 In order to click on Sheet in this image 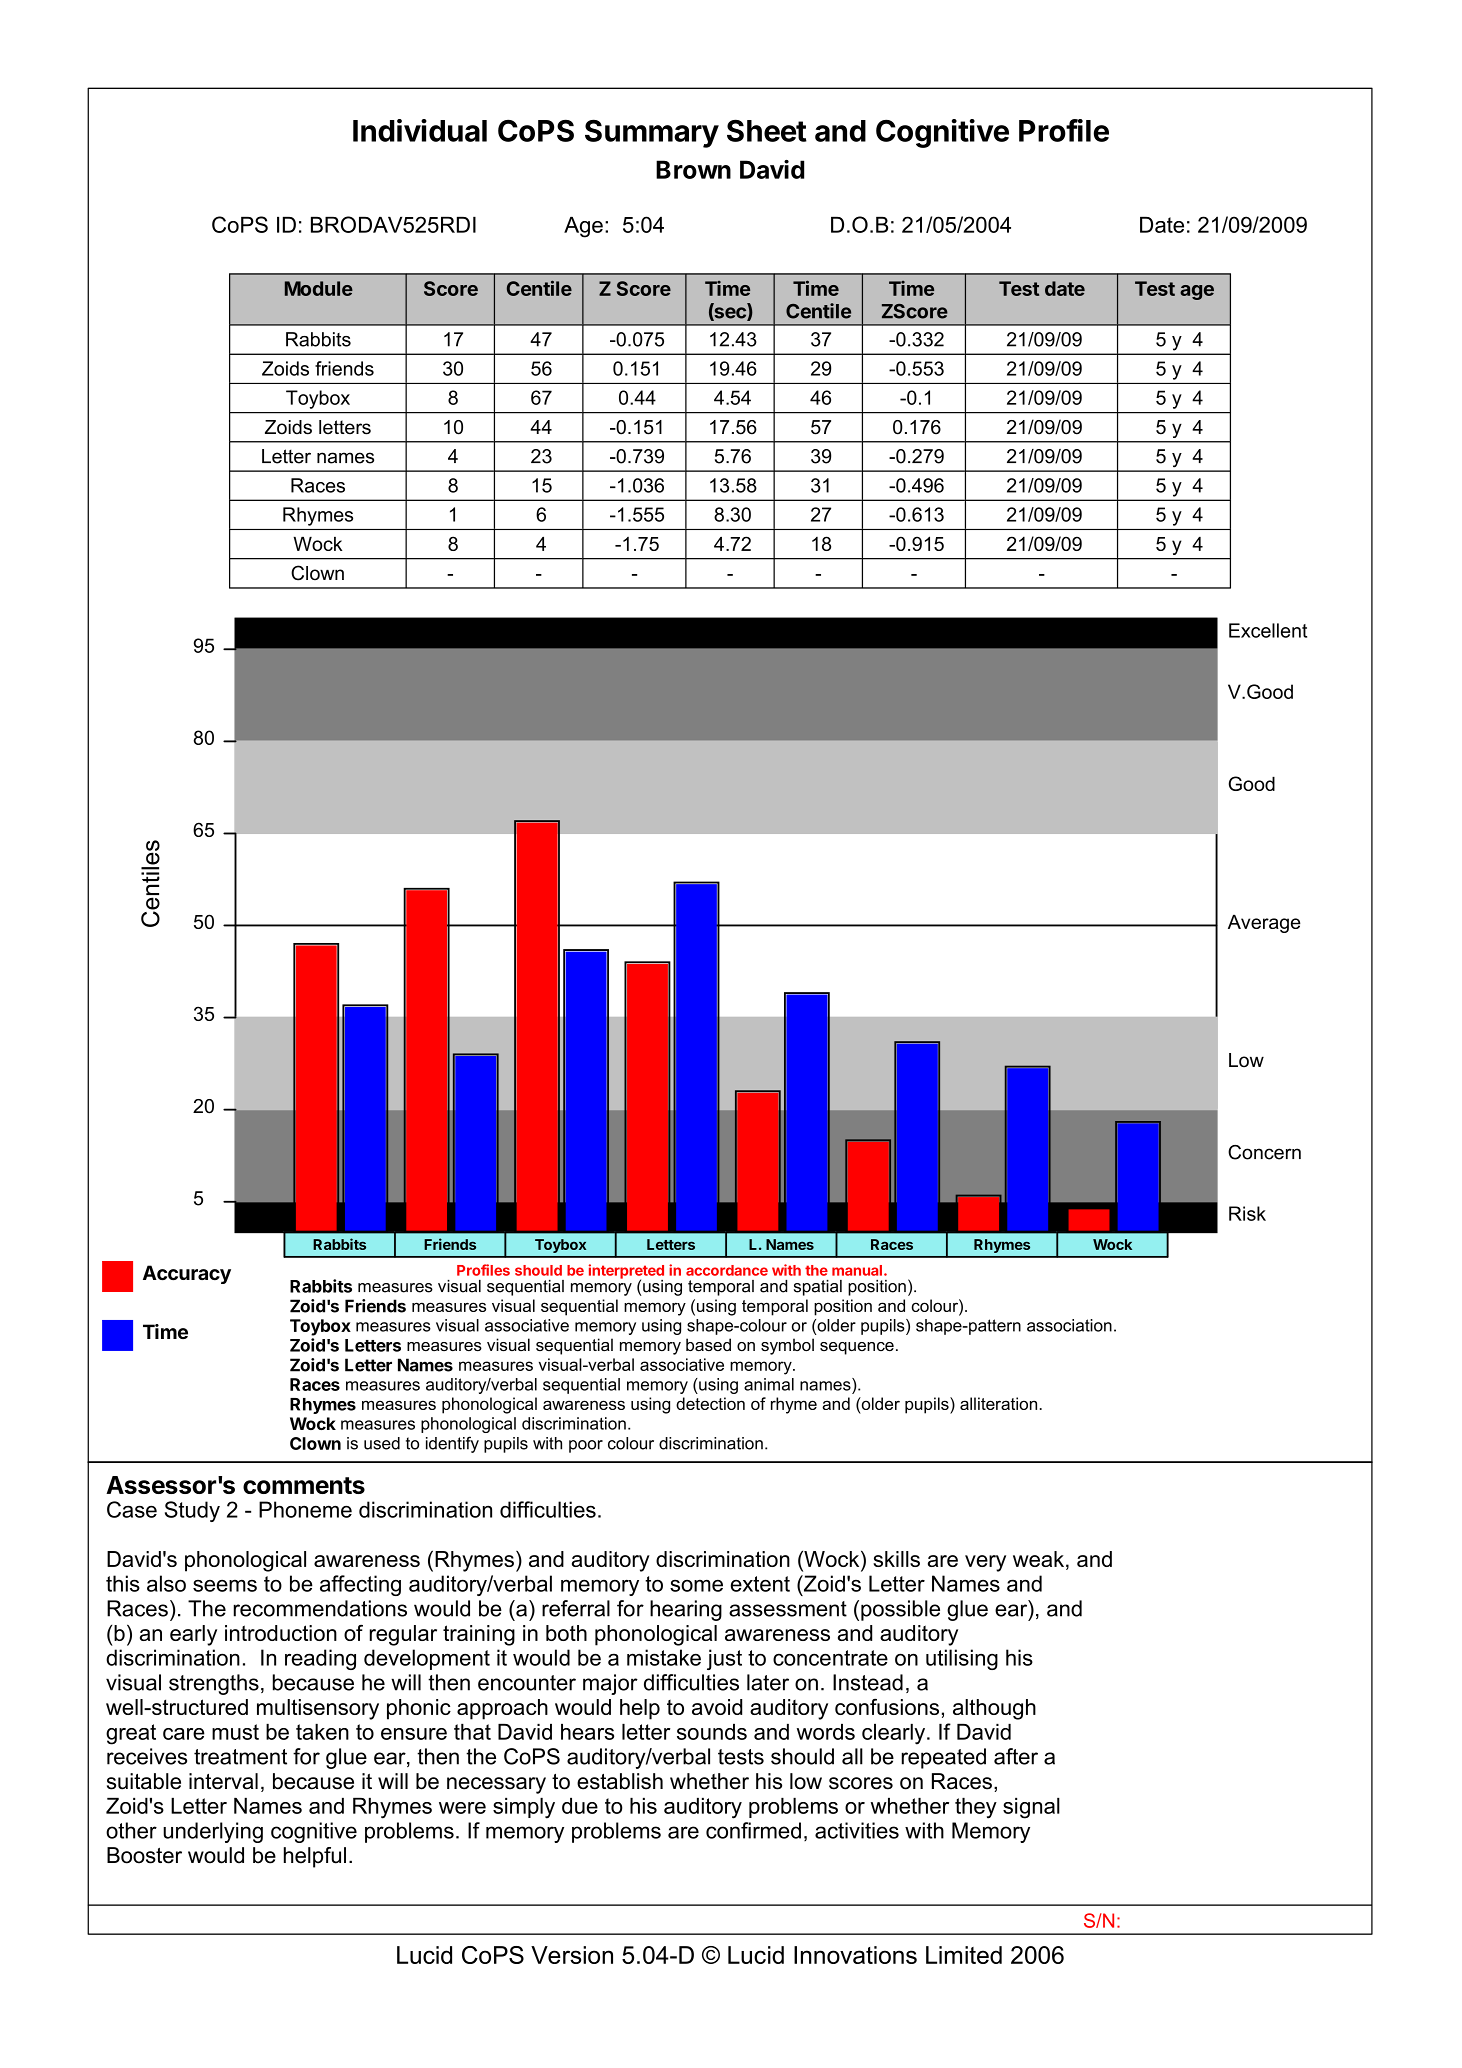, I will do `click(767, 130)`.
